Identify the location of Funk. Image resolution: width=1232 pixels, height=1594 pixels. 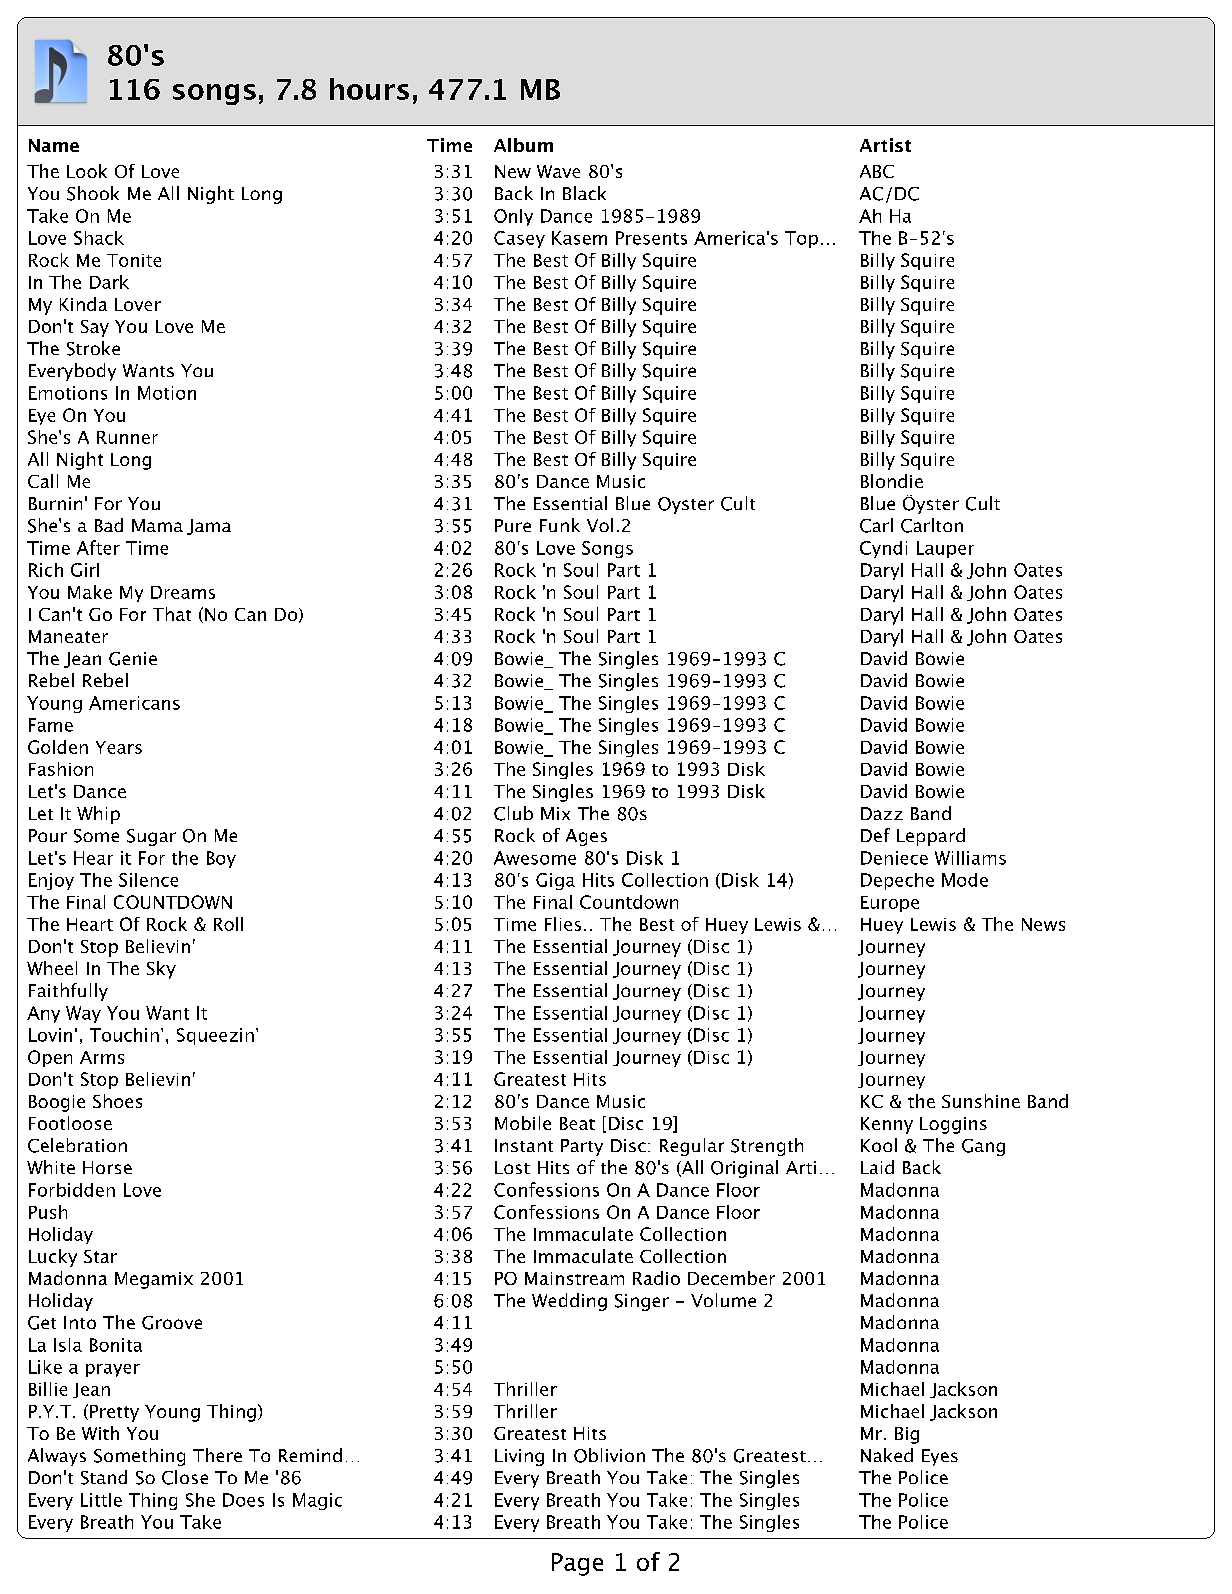
(560, 525).
